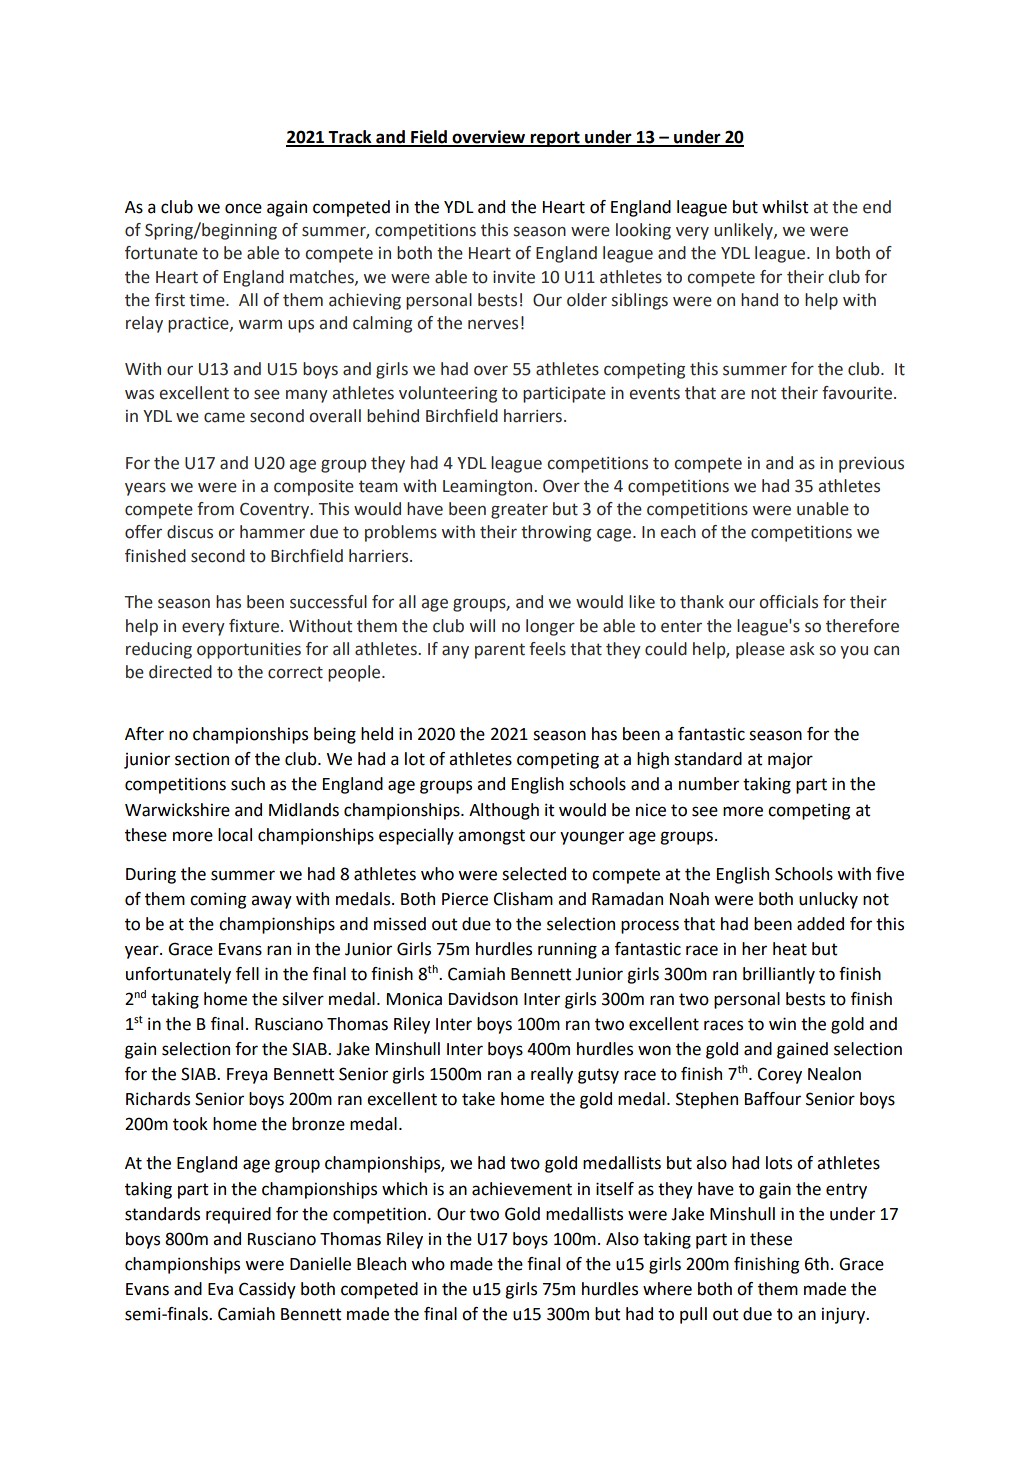  What do you see at coordinates (522, 1189) in the image?
I see `achievement` at bounding box center [522, 1189].
